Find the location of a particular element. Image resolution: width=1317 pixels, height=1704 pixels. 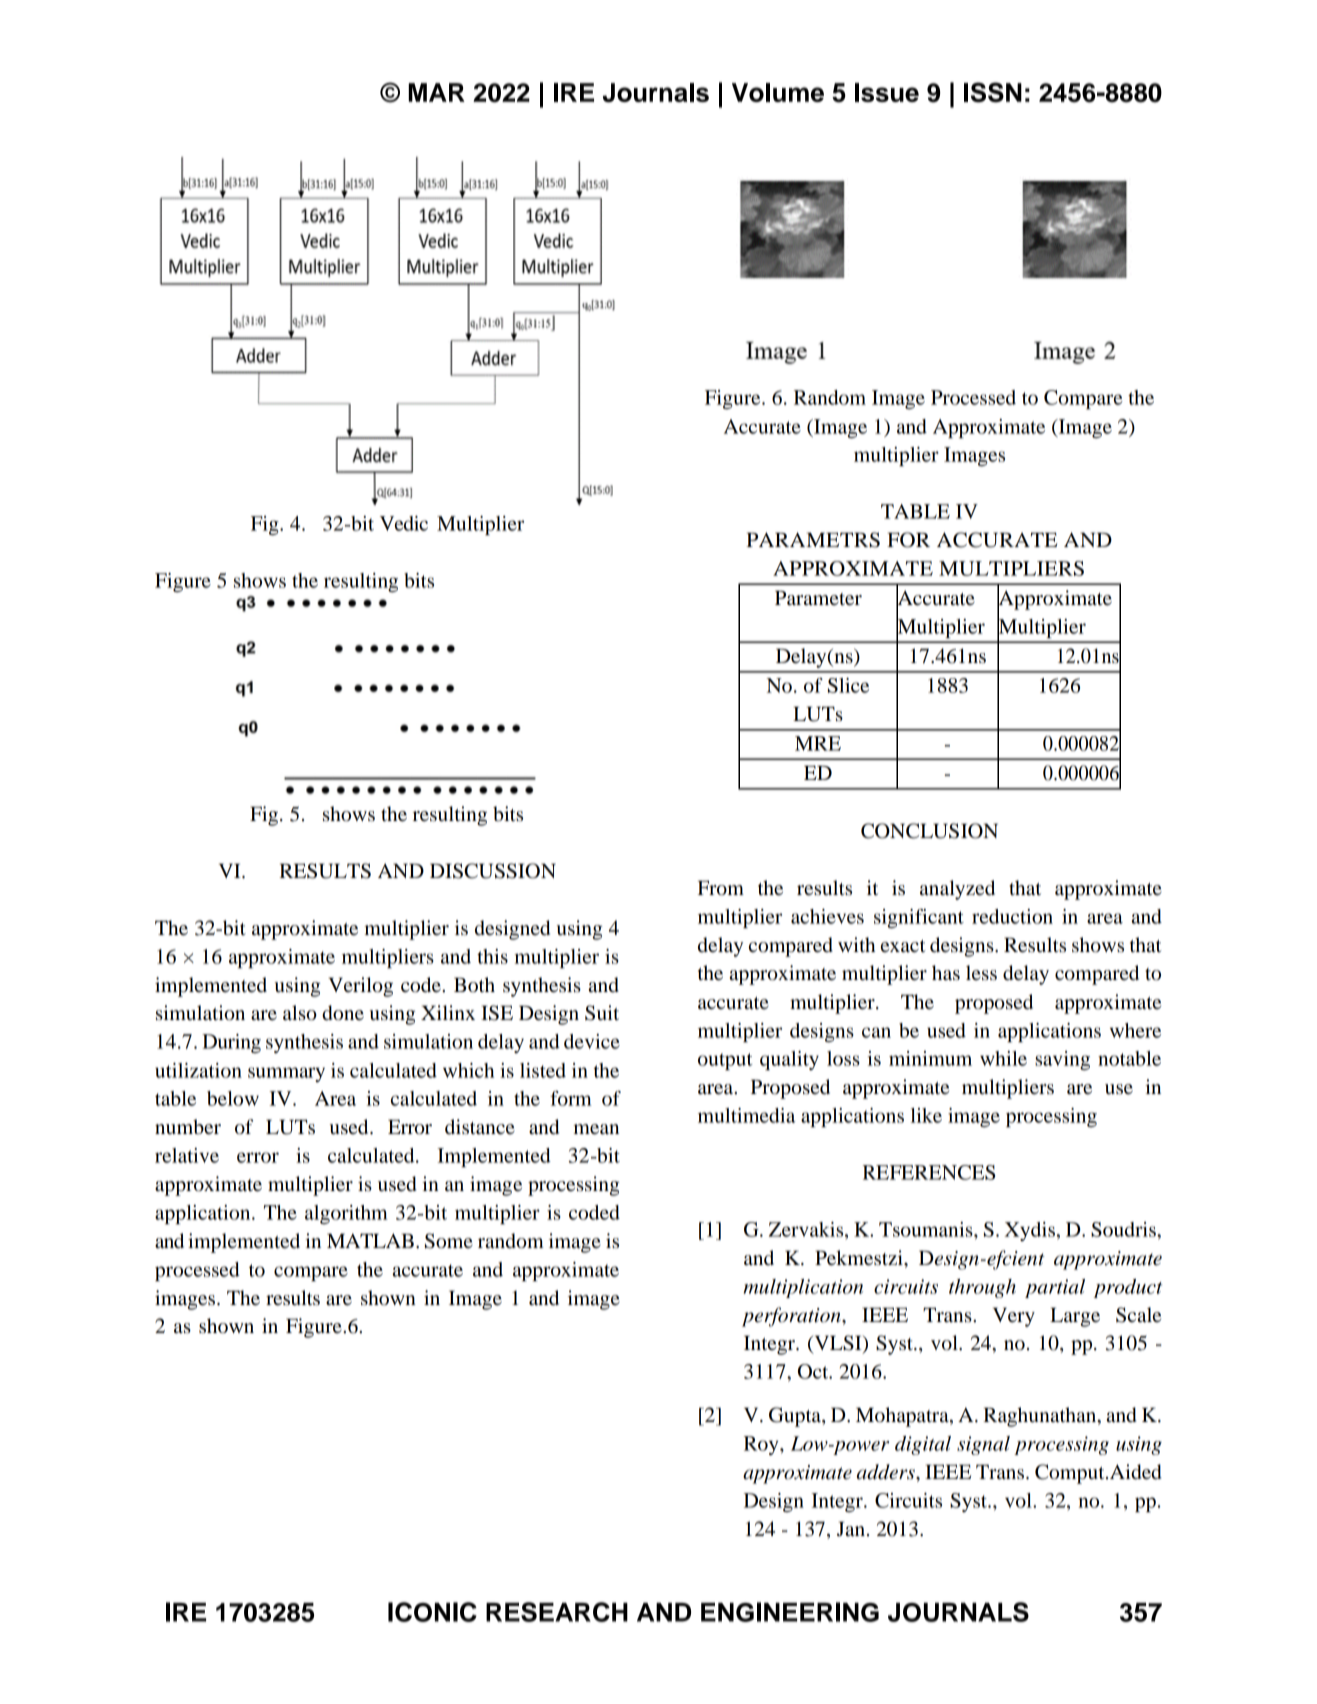

Volume is located at coordinates (778, 92).
